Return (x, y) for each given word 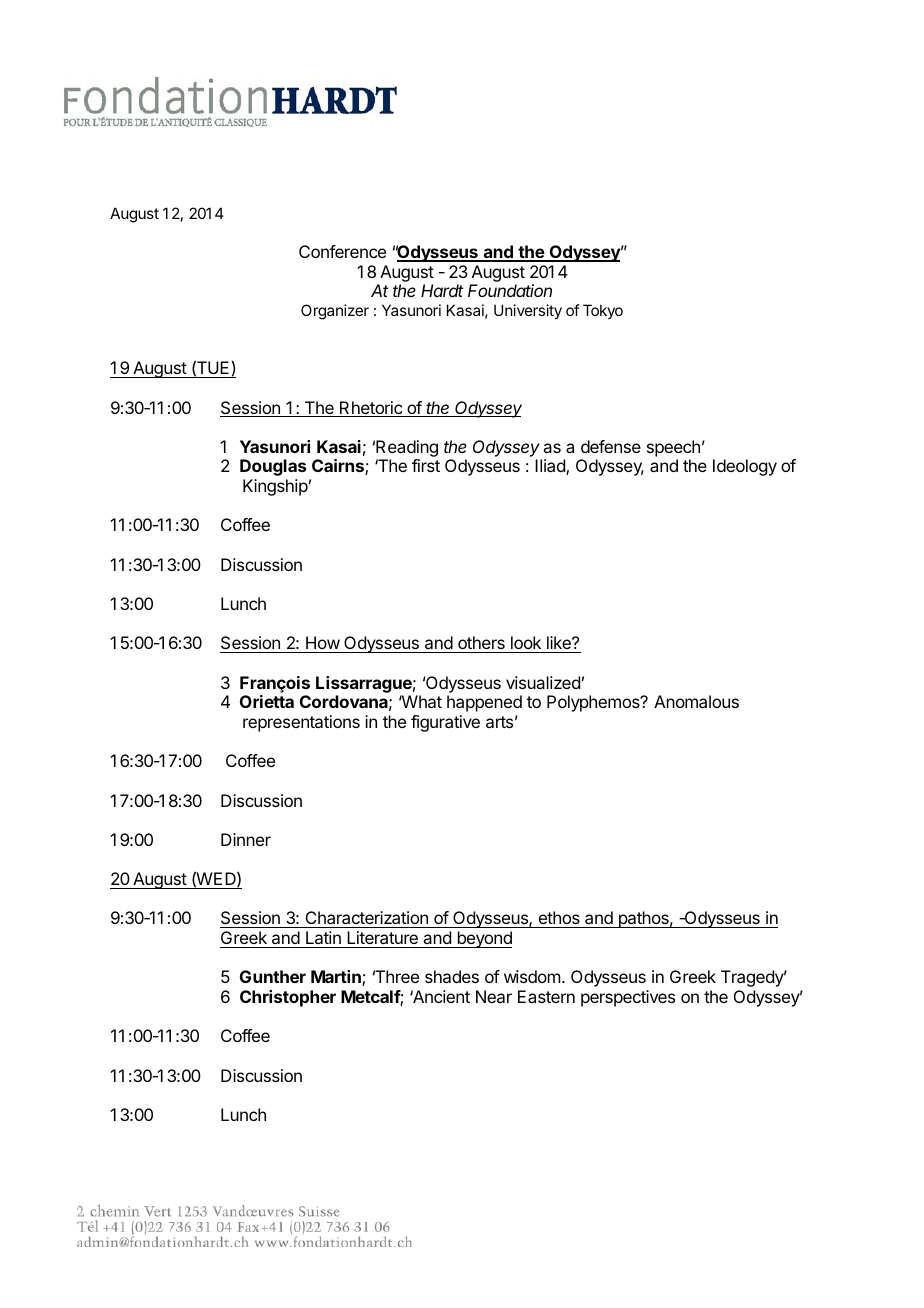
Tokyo (603, 311)
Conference (342, 251)
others (481, 644)
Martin (337, 978)
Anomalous (696, 701)
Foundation (510, 290)
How (322, 644)
